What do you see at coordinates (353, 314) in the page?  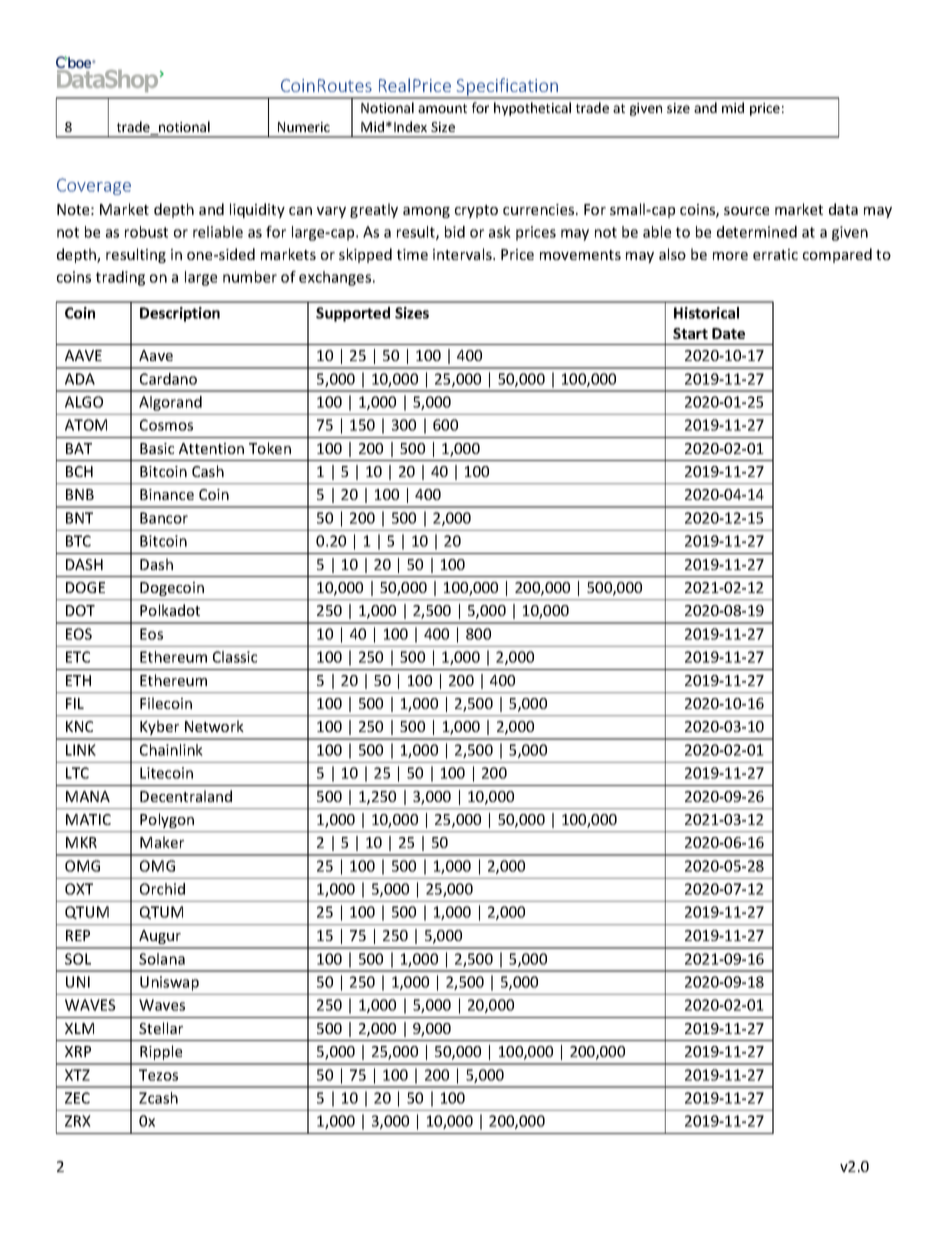 I see `Supported` at bounding box center [353, 314].
